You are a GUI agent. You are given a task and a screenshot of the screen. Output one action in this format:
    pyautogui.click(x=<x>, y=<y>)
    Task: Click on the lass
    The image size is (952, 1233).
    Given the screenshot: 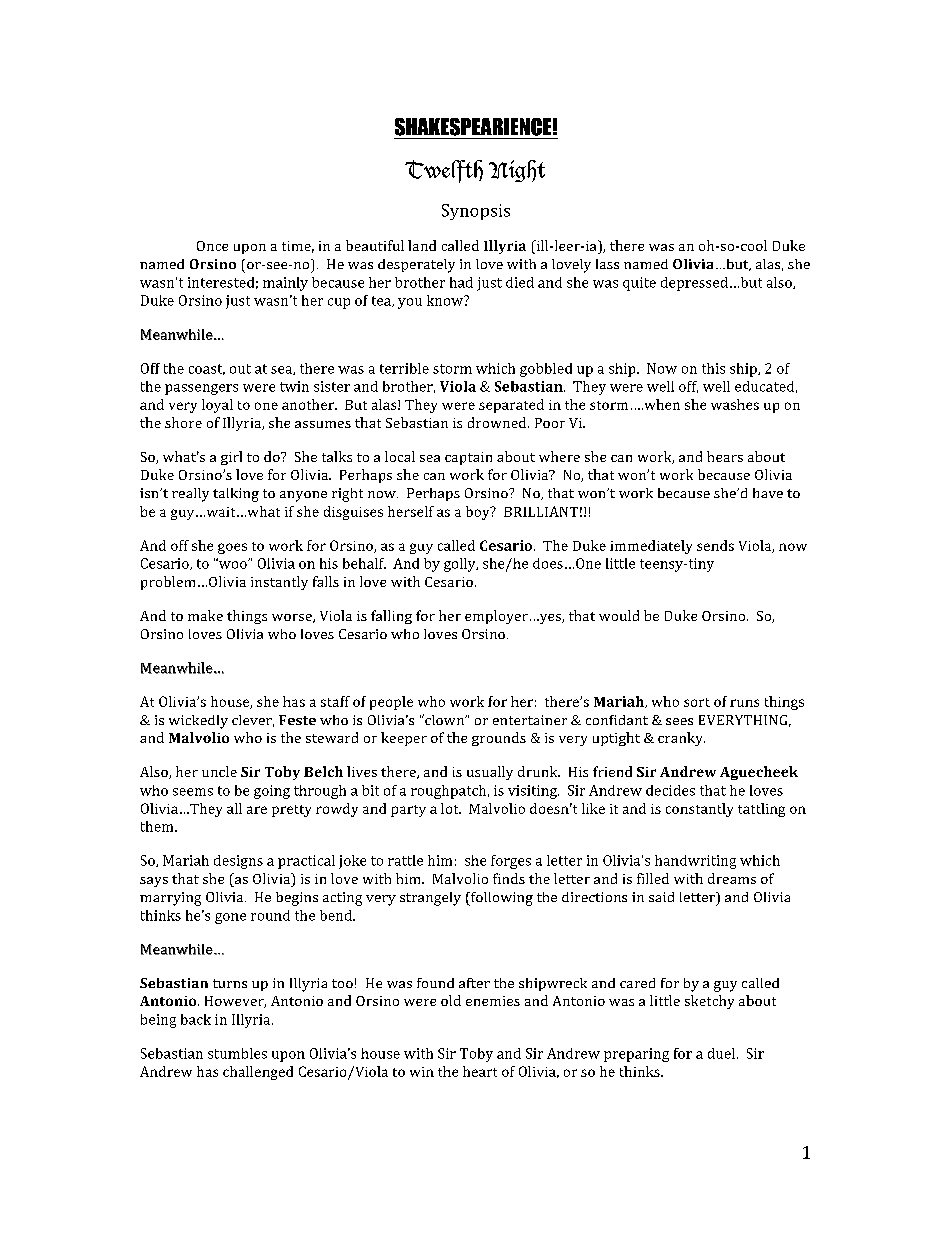 What is the action you would take?
    pyautogui.click(x=607, y=264)
